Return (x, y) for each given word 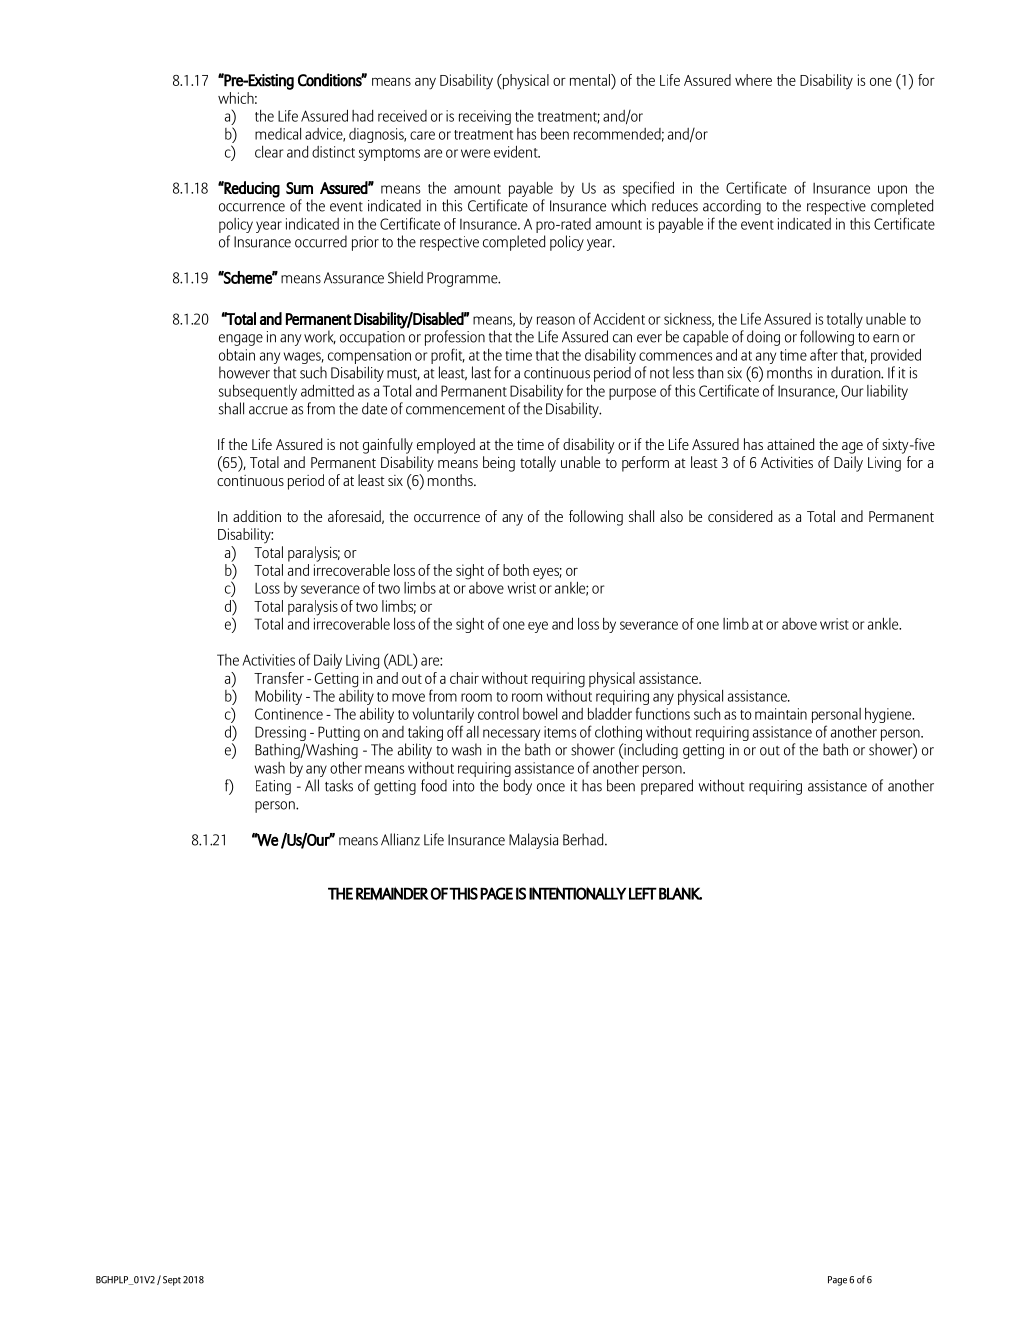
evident (517, 151)
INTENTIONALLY (577, 893)
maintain (781, 714)
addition (257, 516)
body (518, 787)
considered (740, 516)
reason (556, 320)
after (824, 354)
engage (241, 340)
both (516, 570)
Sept (172, 1281)
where (753, 80)
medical (278, 134)
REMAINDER (392, 893)
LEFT (643, 893)
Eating (273, 787)
